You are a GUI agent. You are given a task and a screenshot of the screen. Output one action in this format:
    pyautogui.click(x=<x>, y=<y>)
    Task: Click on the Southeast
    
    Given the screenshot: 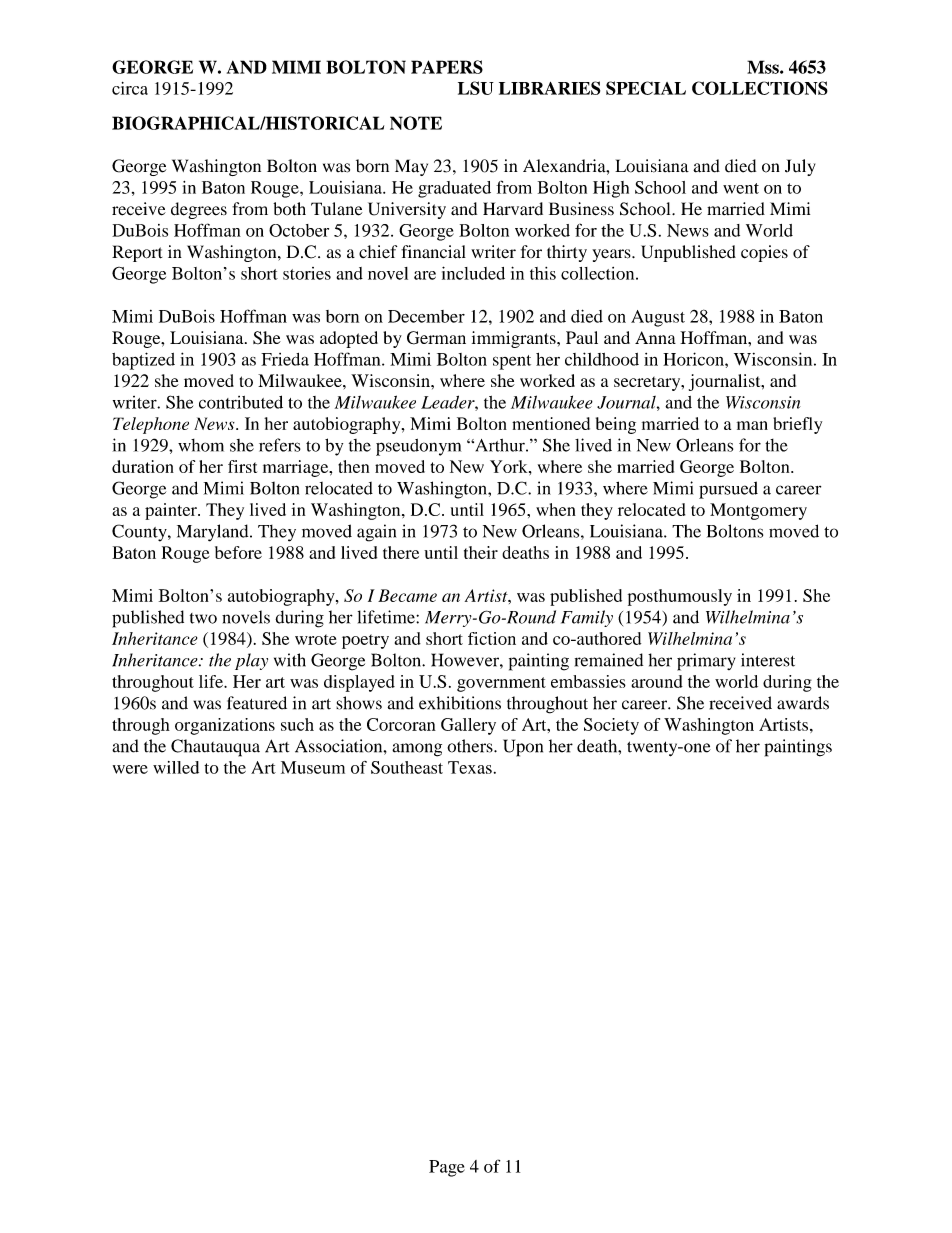 What is the action you would take?
    pyautogui.click(x=407, y=767)
